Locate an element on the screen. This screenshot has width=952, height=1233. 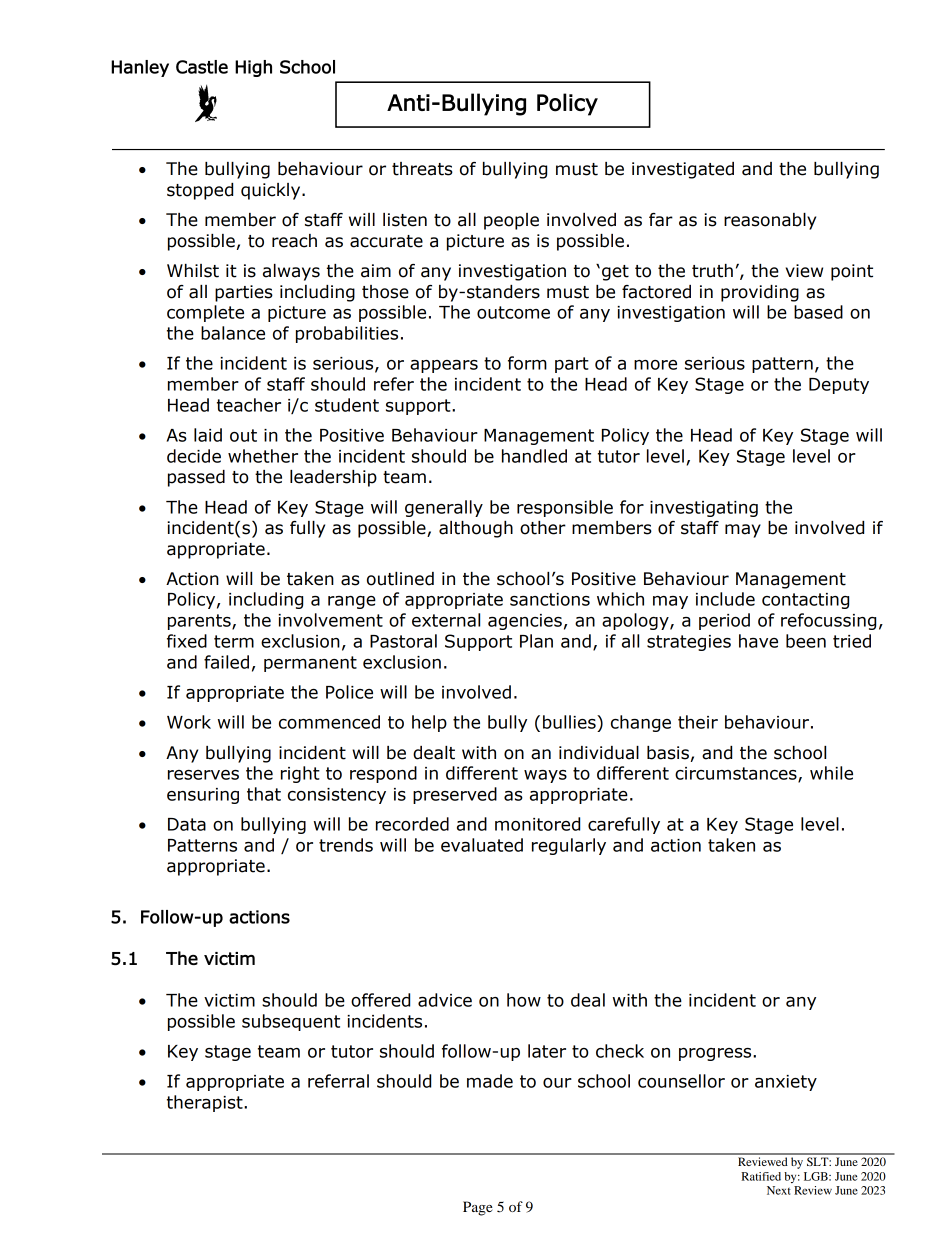
investigated is located at coordinates (683, 170).
